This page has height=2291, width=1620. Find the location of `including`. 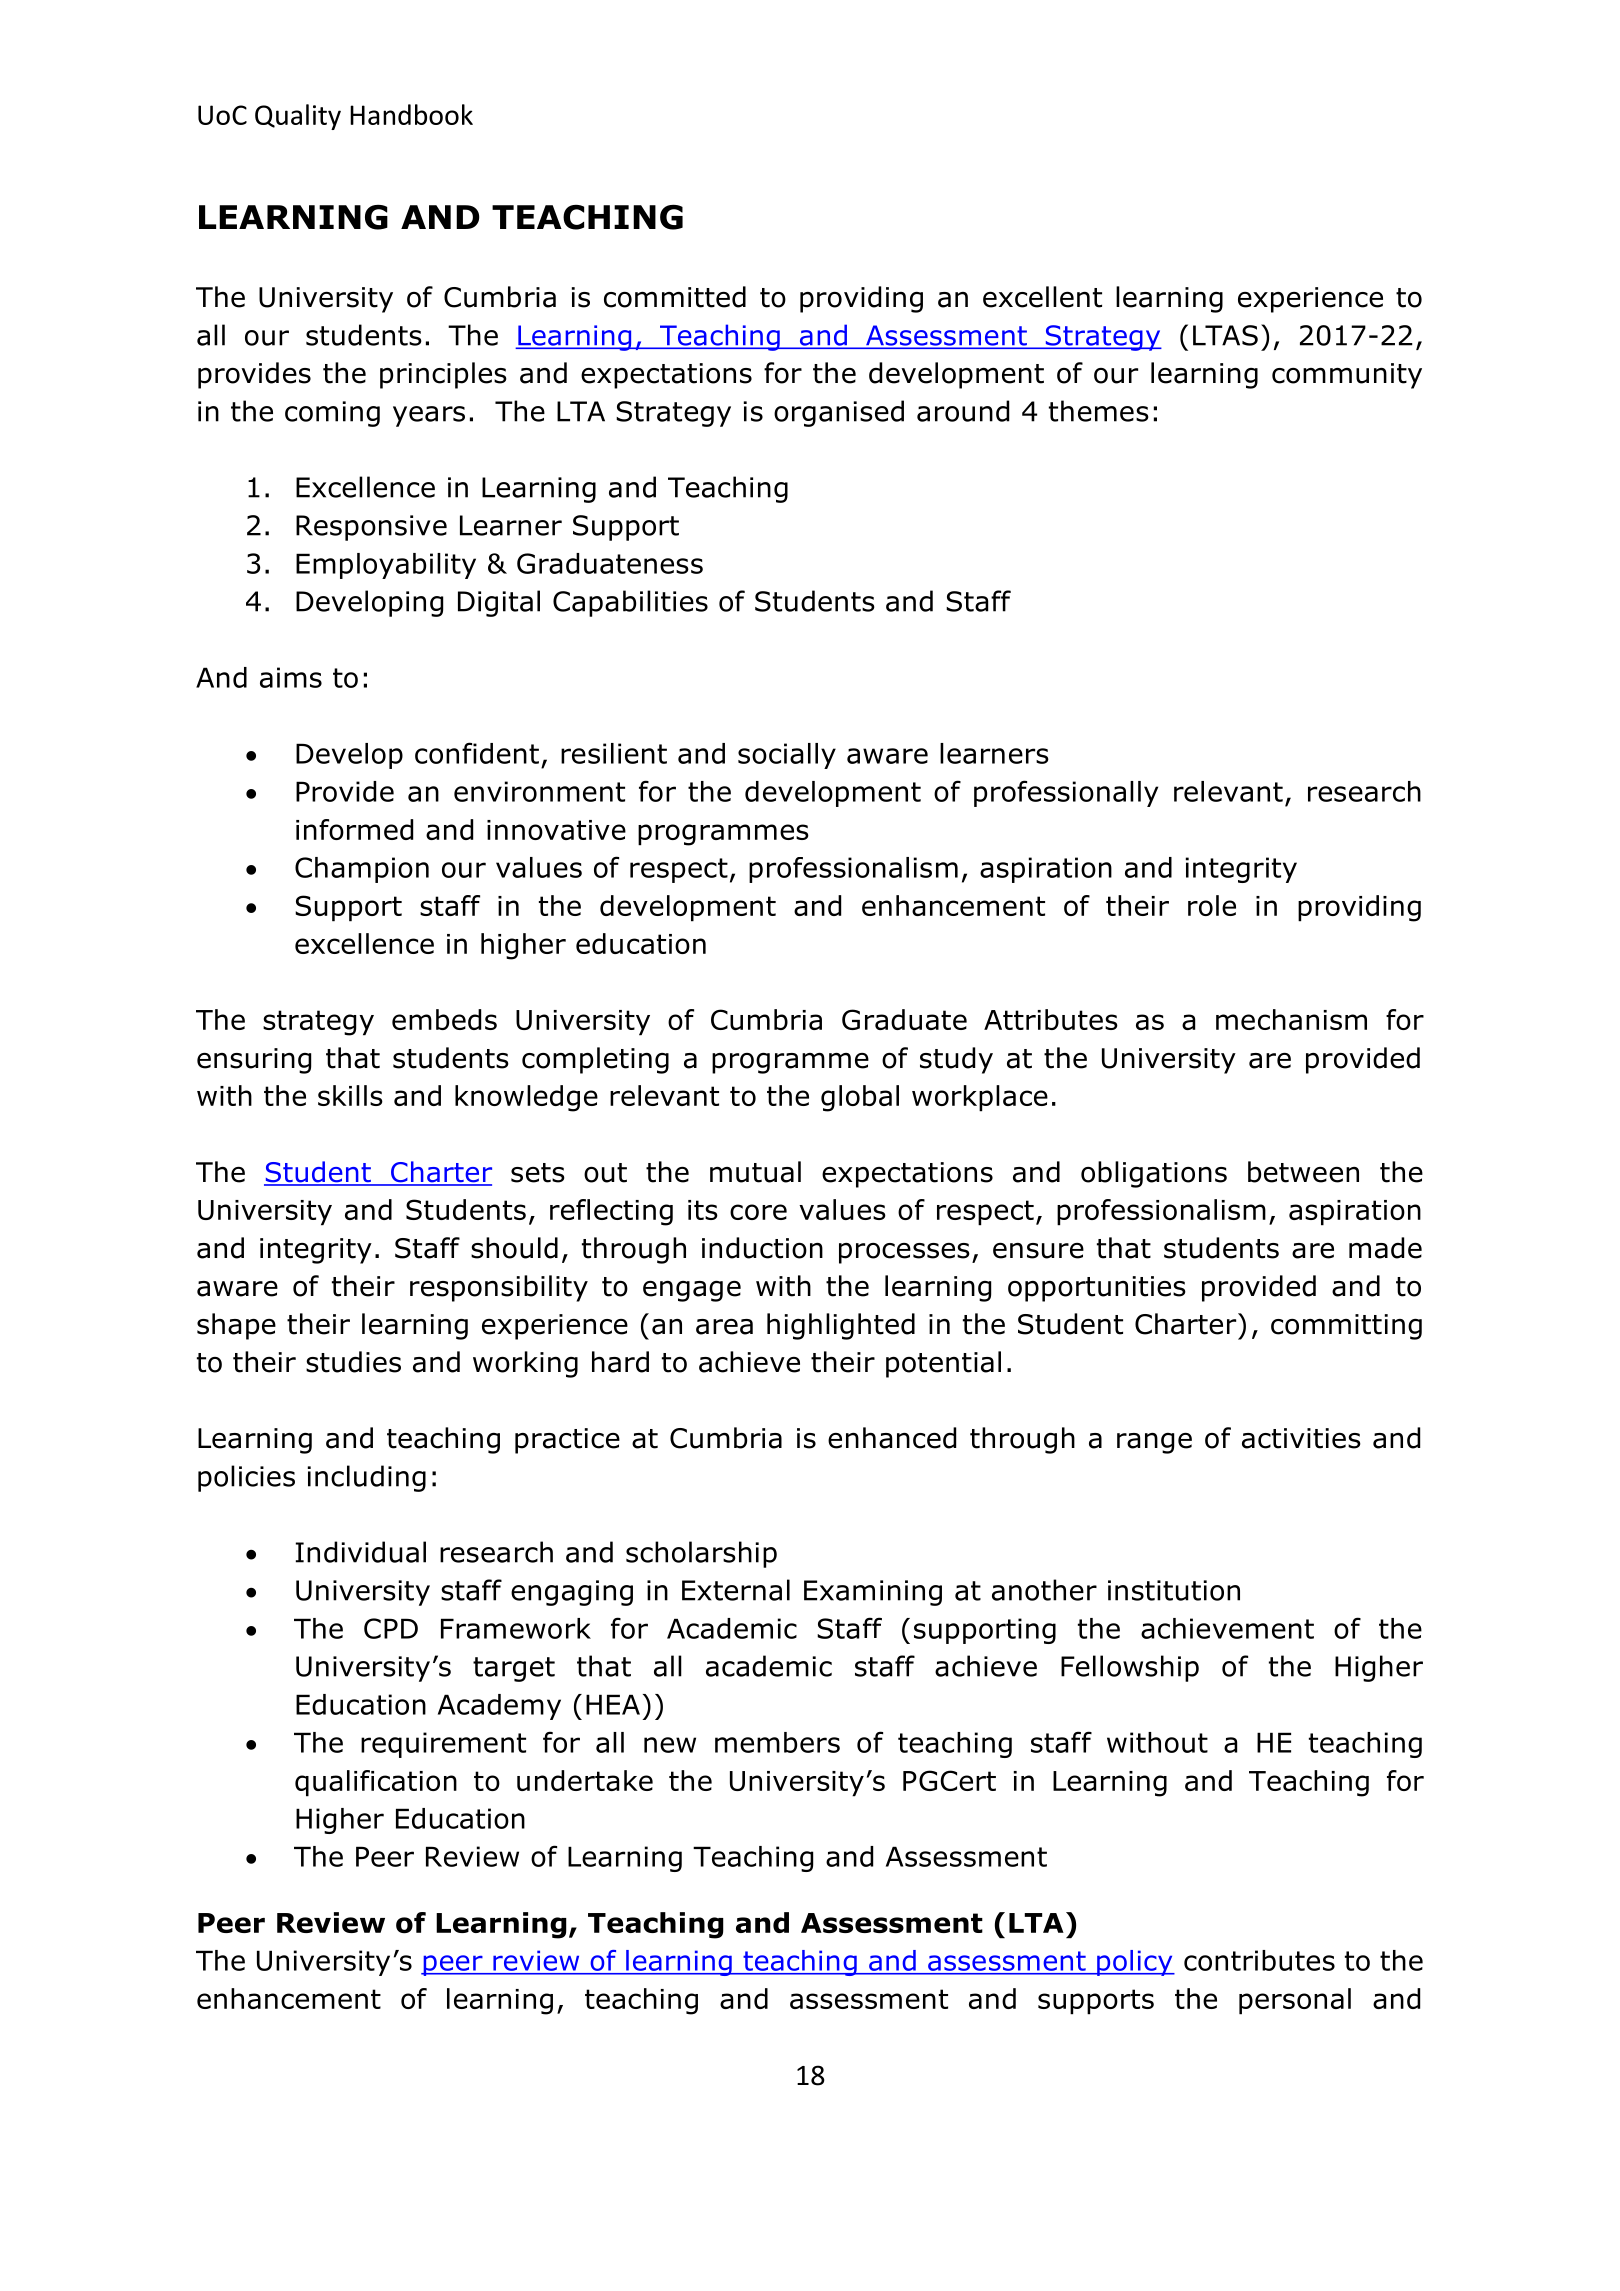

including is located at coordinates (367, 1478).
